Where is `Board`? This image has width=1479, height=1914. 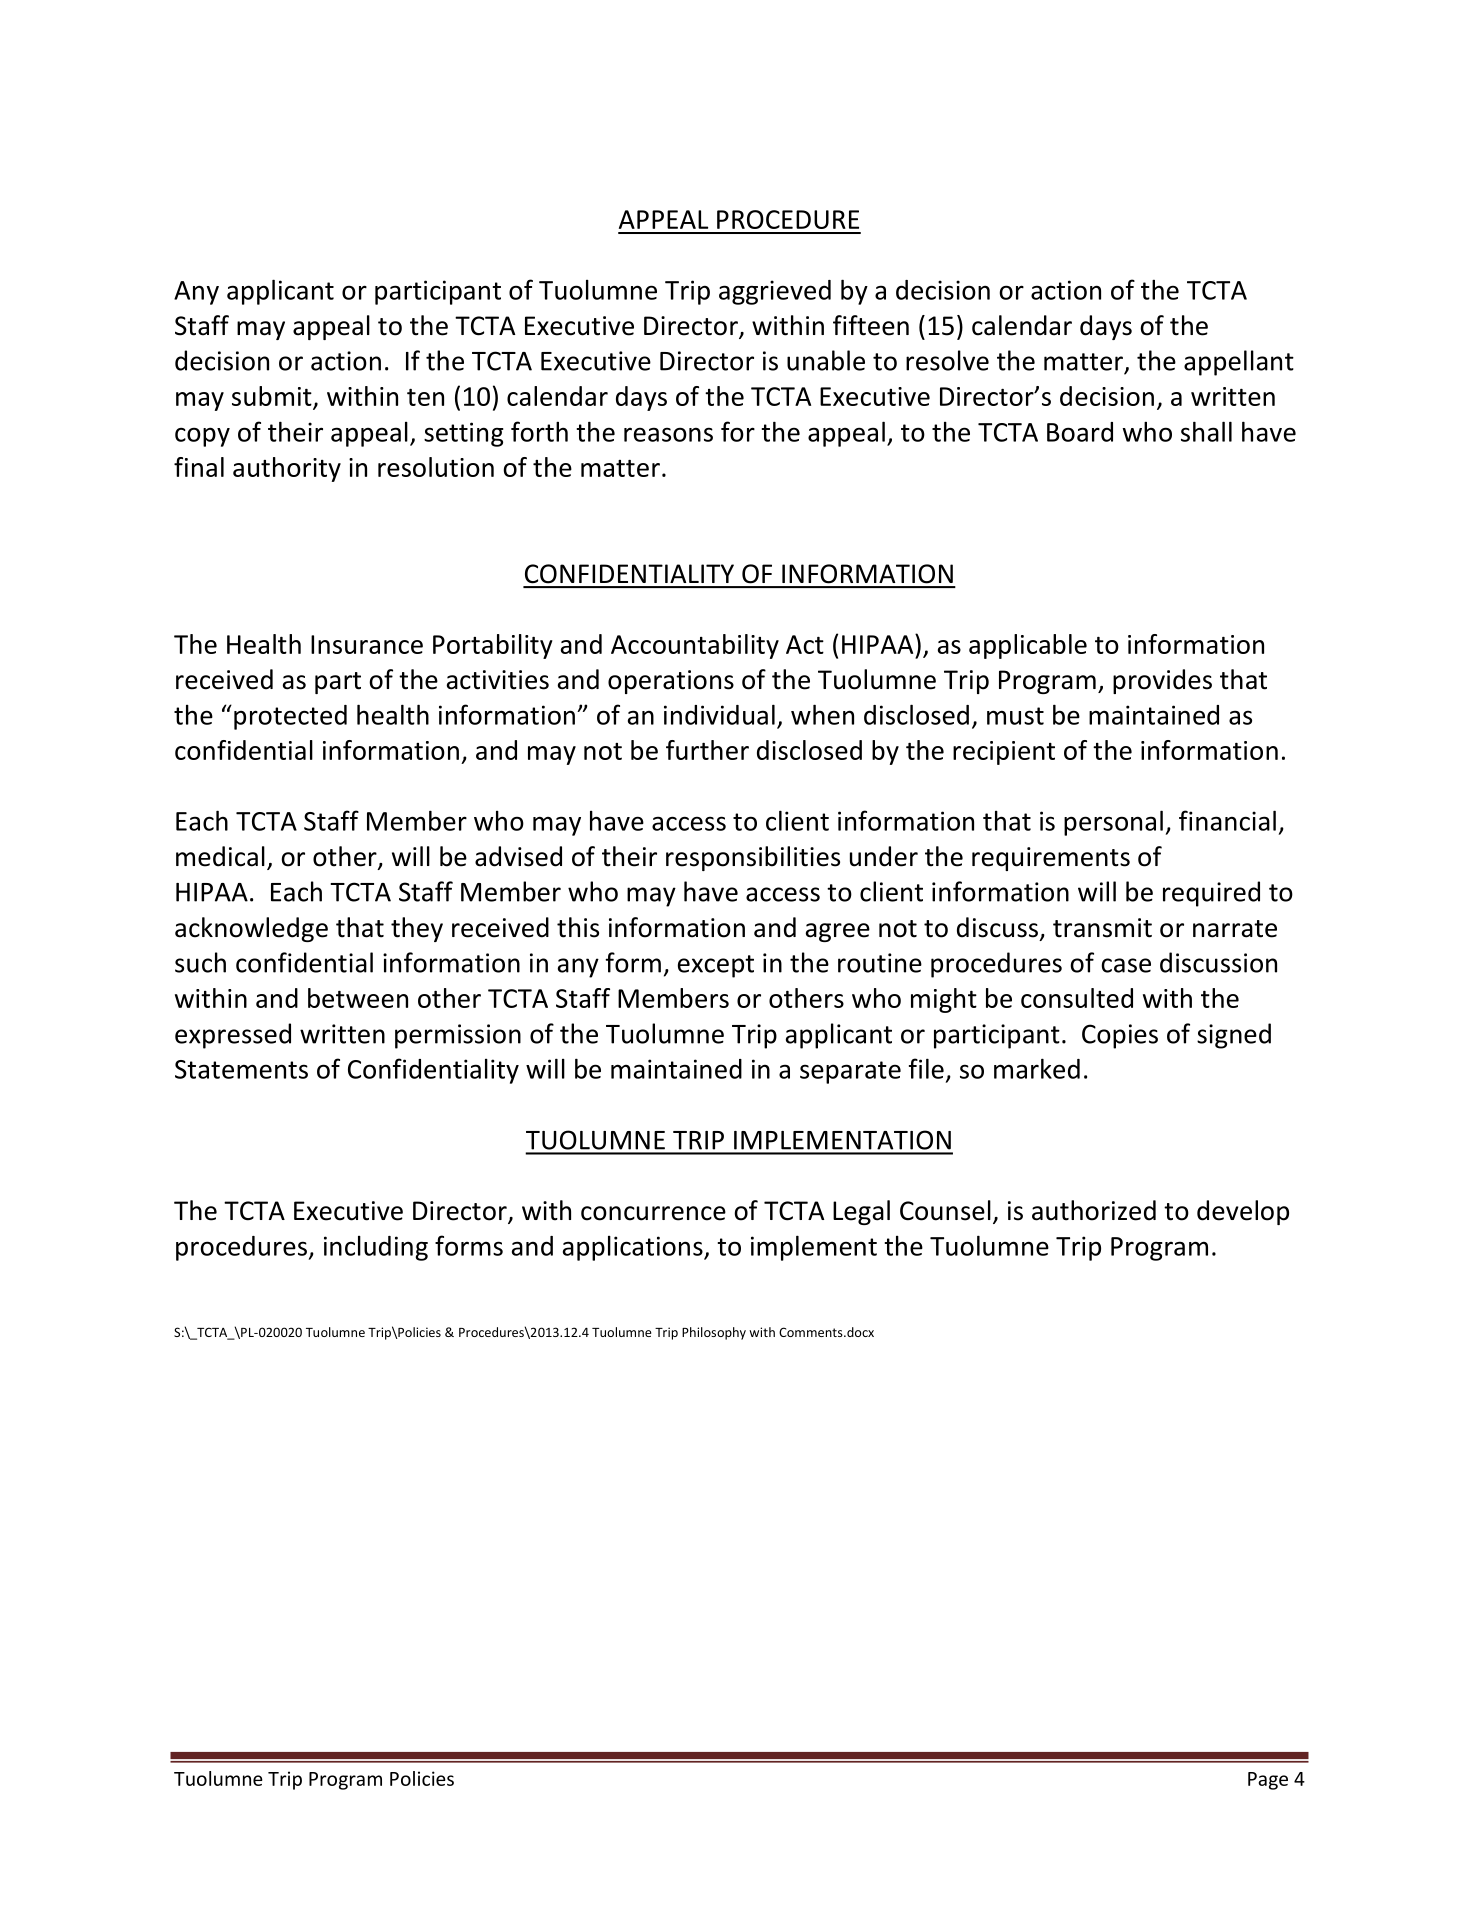
Board is located at coordinates (1080, 432).
